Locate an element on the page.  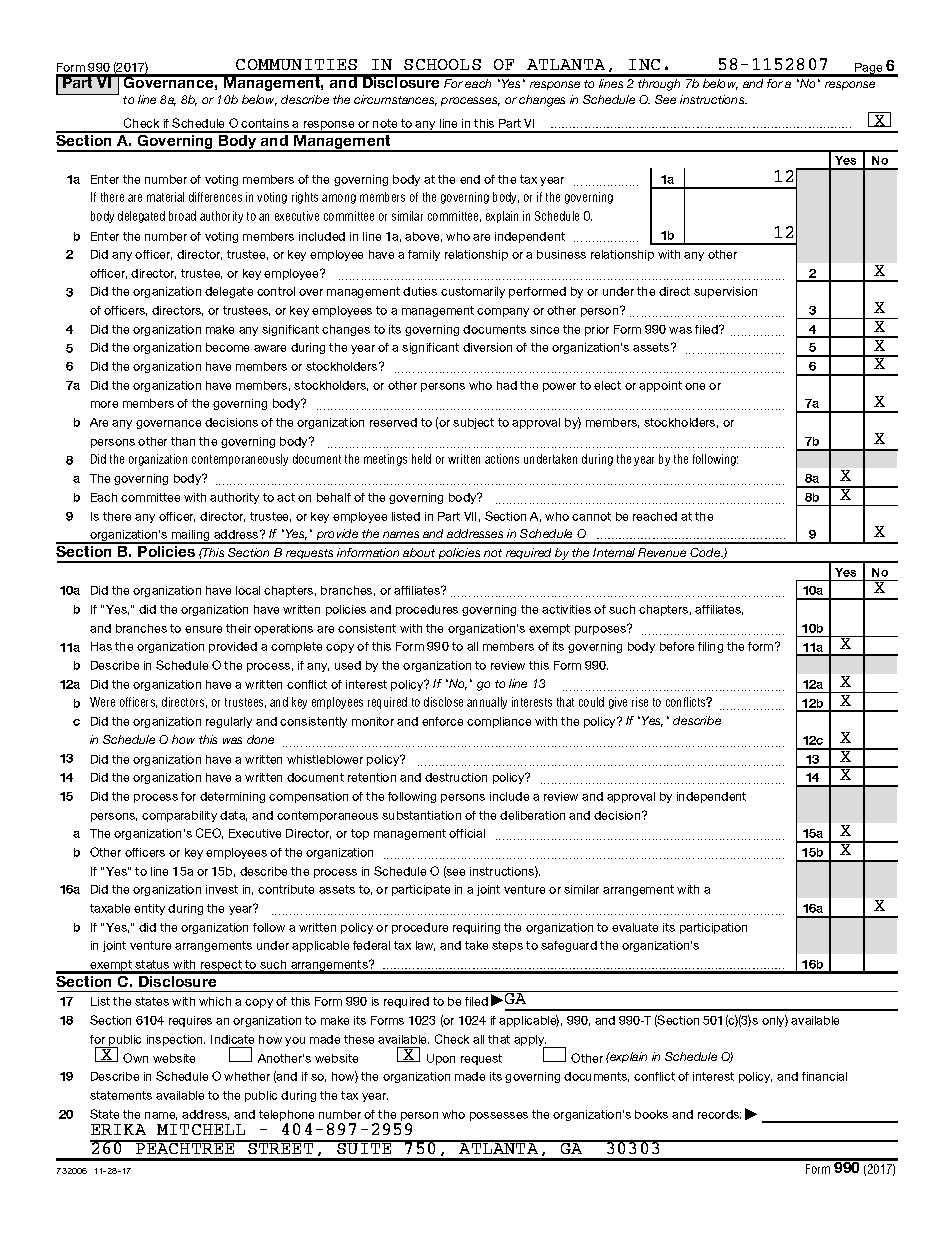
evaluate is located at coordinates (635, 927).
